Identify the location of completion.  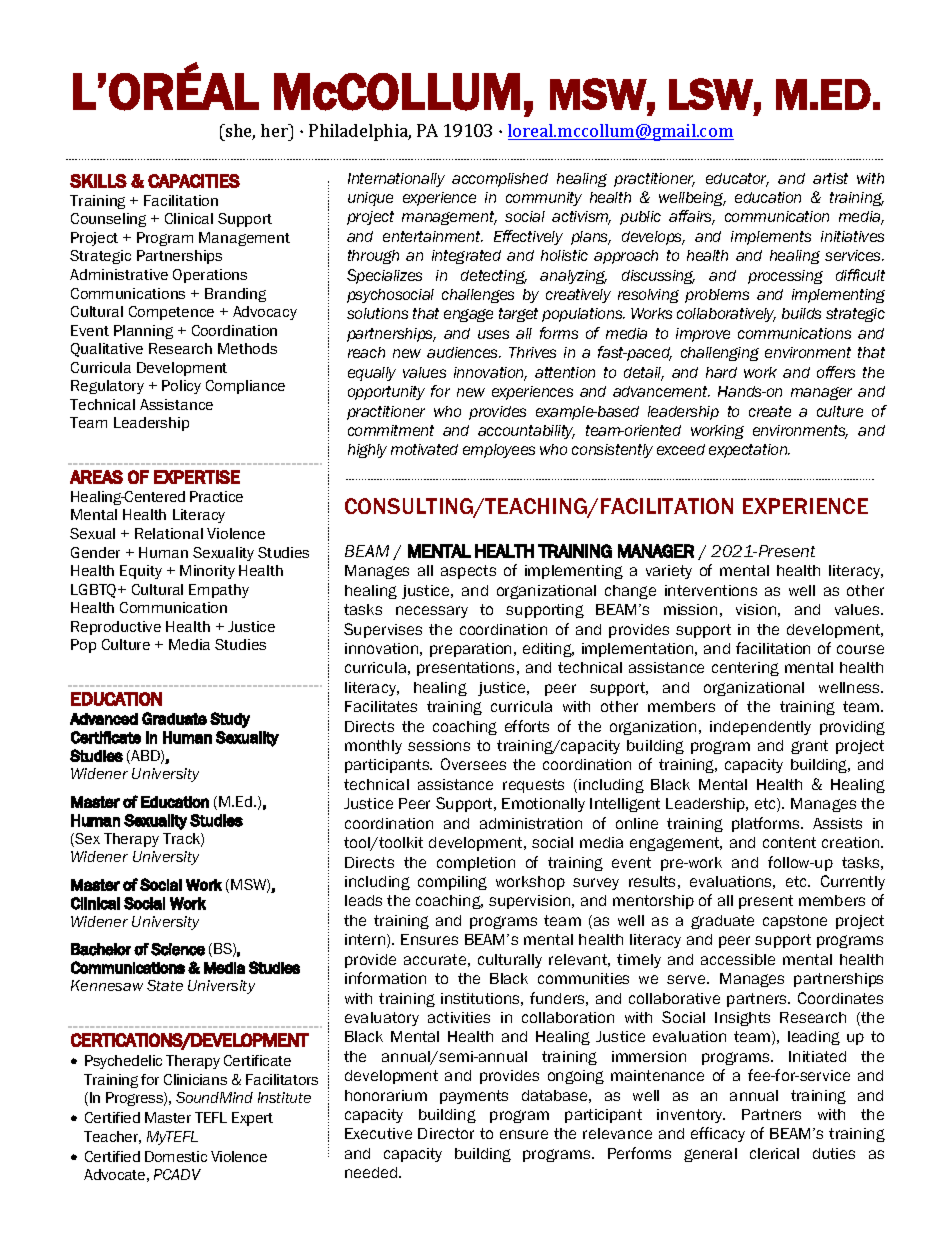
(476, 864).
